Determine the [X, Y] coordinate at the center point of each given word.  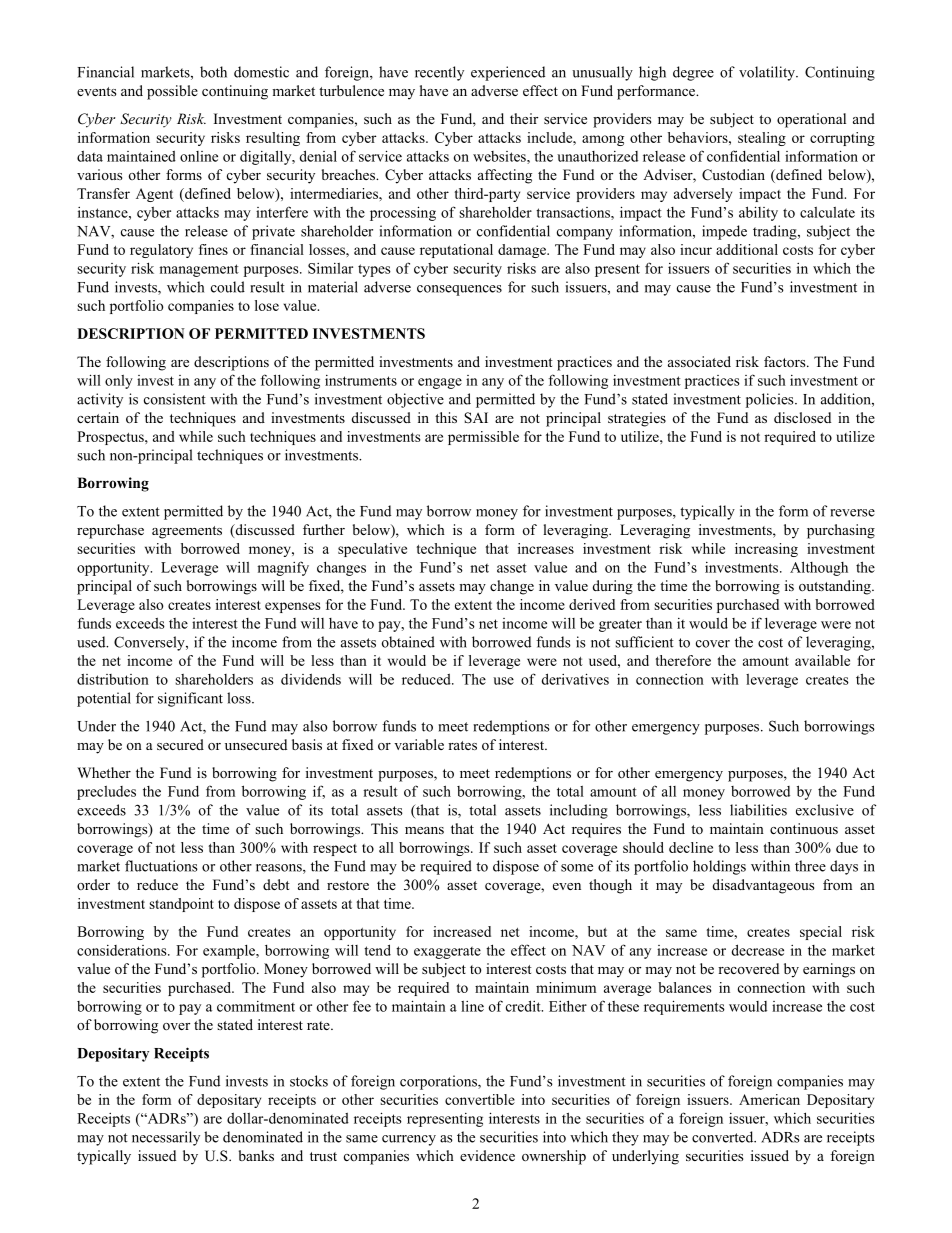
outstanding [836, 587]
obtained [408, 642]
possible [172, 92]
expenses [292, 607]
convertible [480, 1099]
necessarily [166, 1138]
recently [439, 73]
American [769, 1099]
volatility [768, 73]
